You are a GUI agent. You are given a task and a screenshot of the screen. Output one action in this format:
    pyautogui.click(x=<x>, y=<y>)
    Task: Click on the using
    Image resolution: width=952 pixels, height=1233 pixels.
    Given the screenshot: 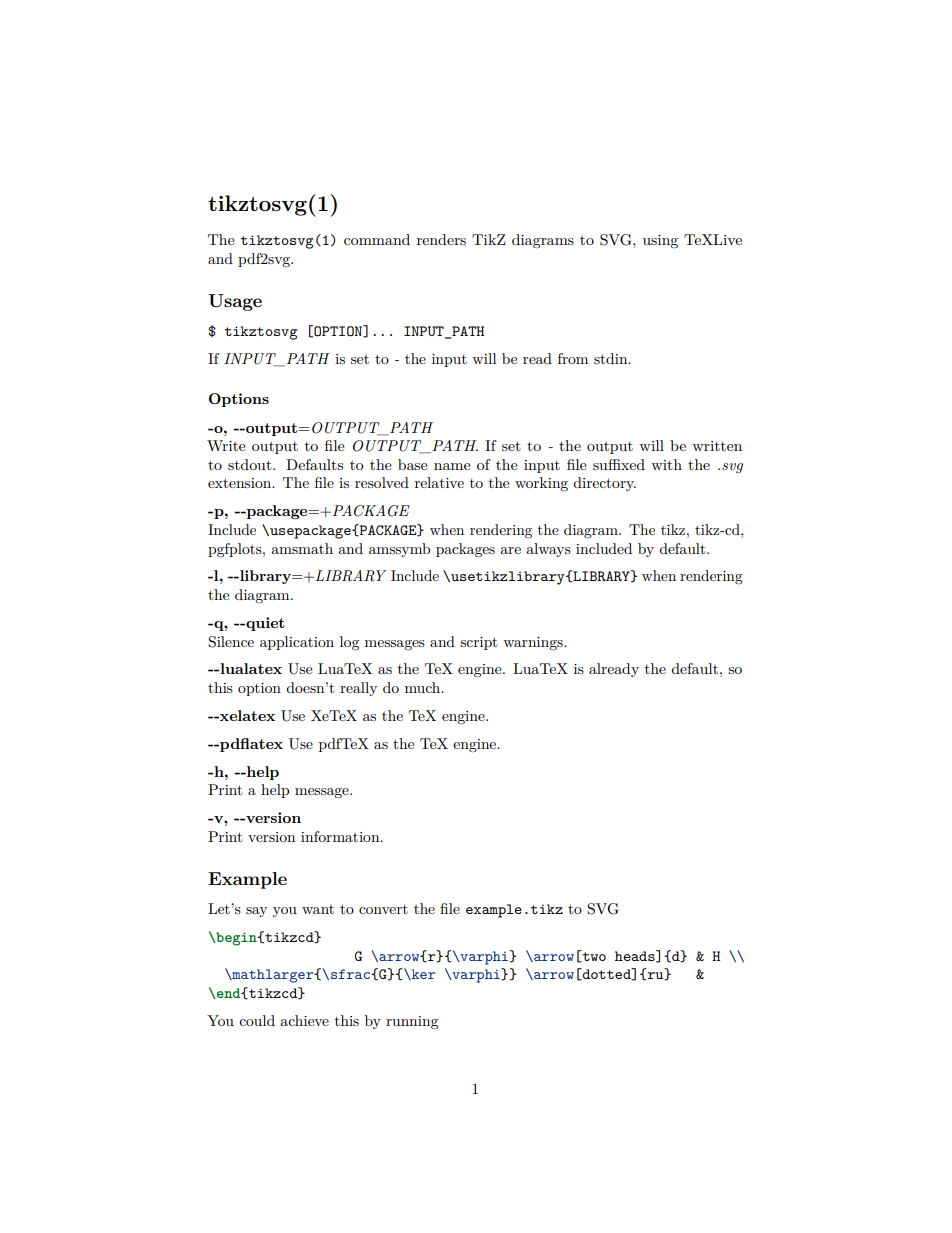 What is the action you would take?
    pyautogui.click(x=660, y=242)
